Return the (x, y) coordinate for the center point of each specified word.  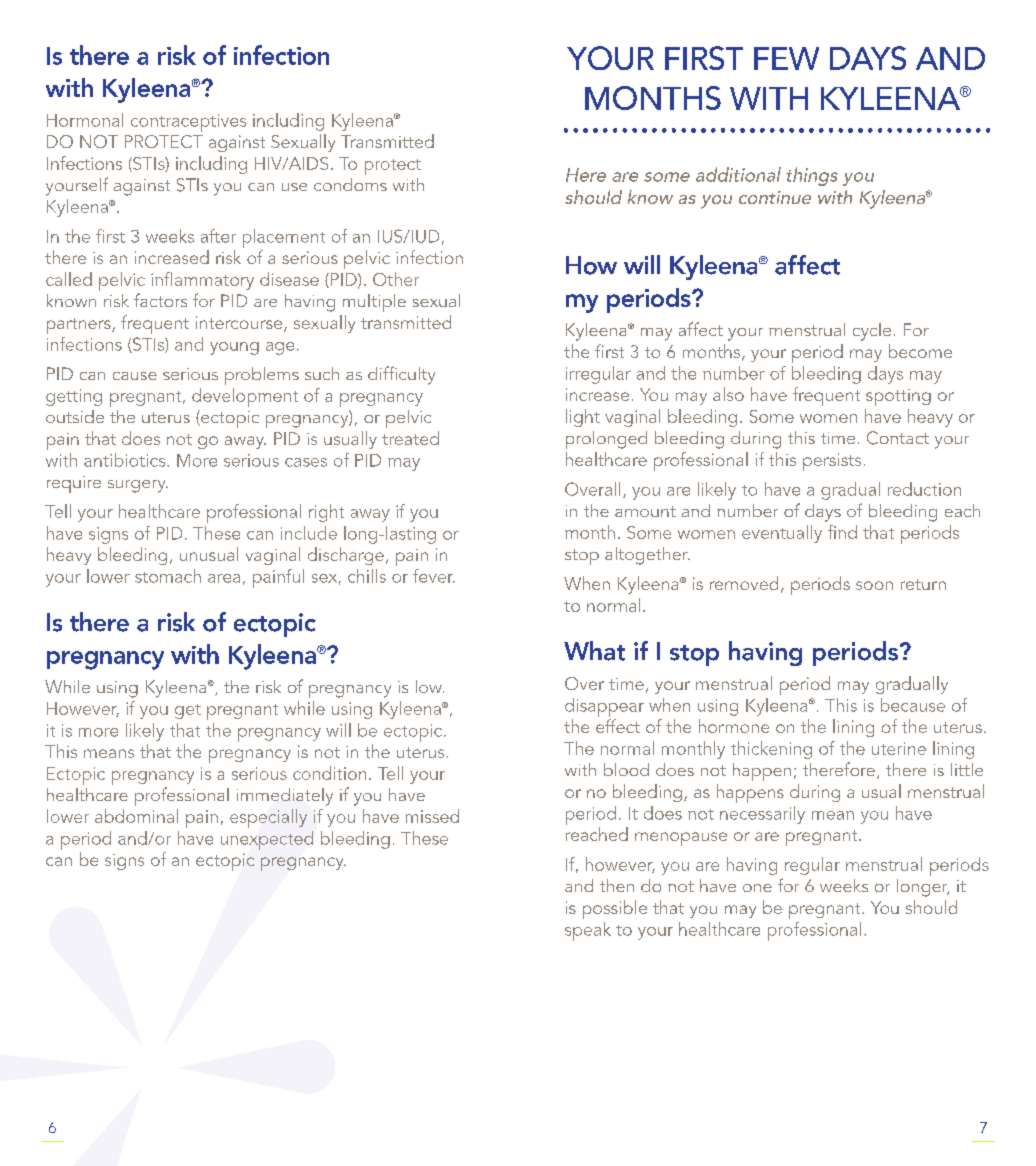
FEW (786, 58)
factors (160, 300)
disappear (604, 707)
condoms (350, 184)
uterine (899, 748)
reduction (924, 489)
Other (396, 279)
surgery (138, 486)
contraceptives (188, 123)
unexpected (267, 840)
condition (329, 773)
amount (645, 511)
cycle (872, 332)
